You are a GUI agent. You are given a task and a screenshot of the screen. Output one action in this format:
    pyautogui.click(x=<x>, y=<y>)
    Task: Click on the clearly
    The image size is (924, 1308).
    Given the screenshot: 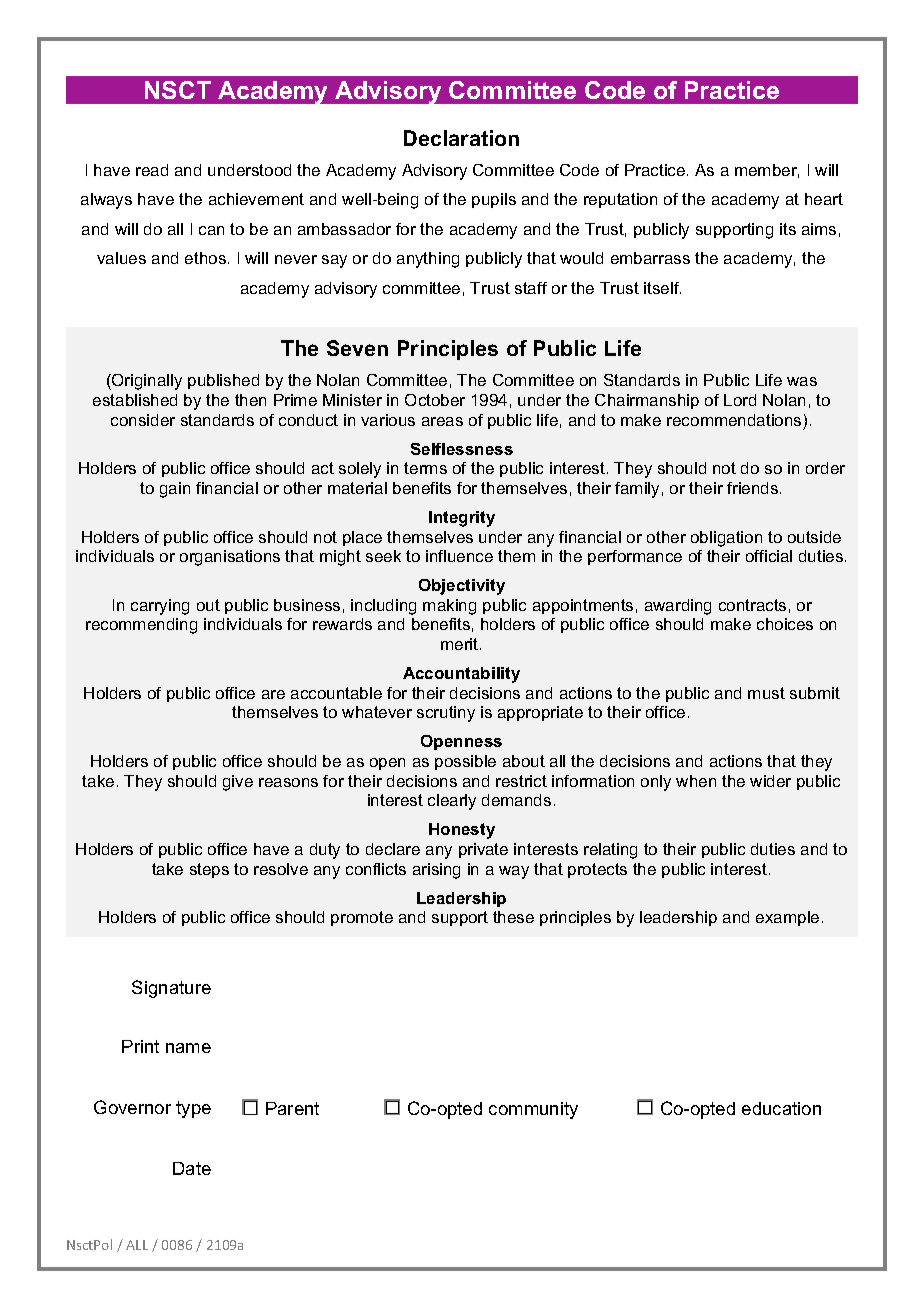 What is the action you would take?
    pyautogui.click(x=452, y=802)
